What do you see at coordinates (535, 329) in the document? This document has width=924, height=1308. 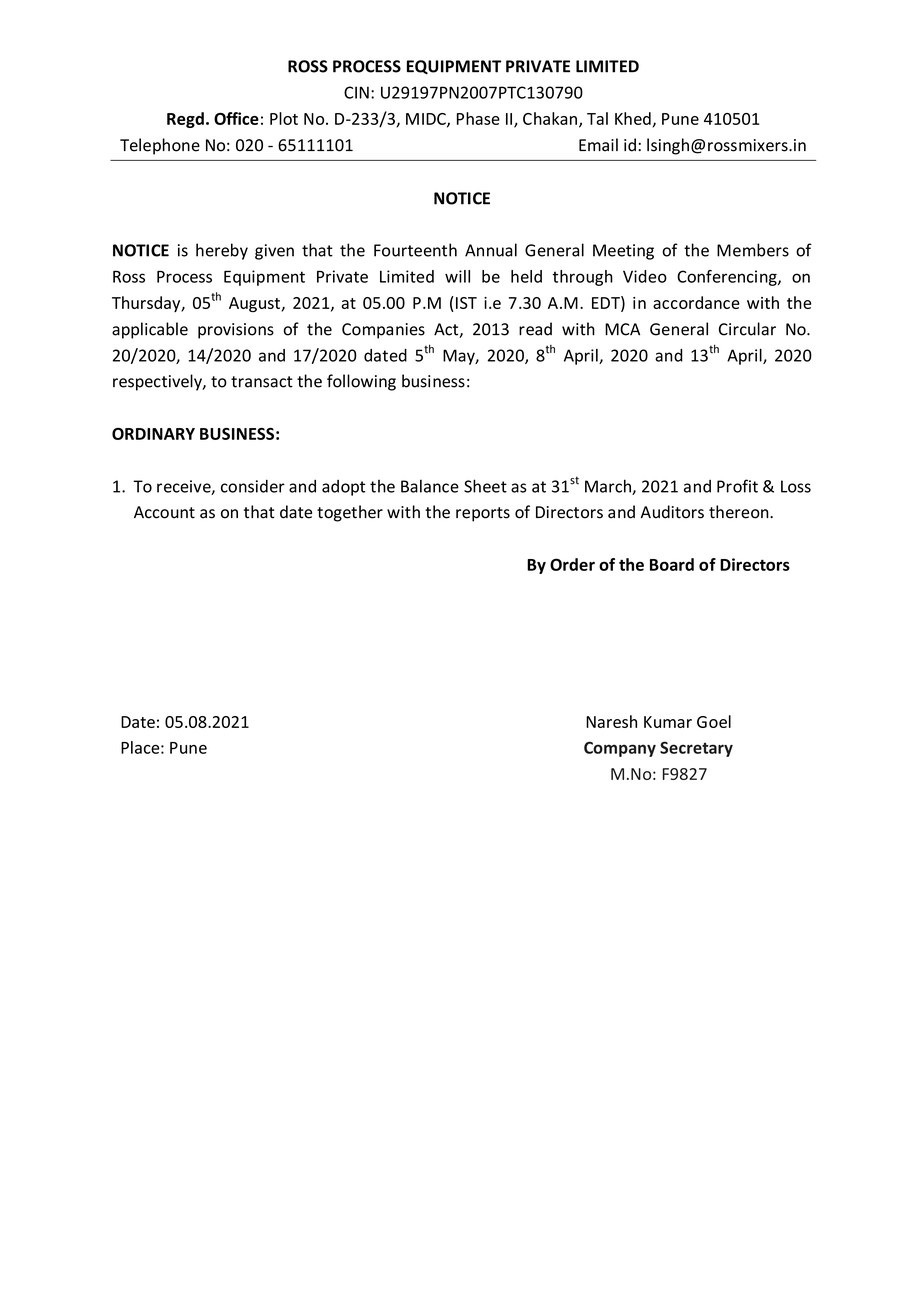 I see `read` at bounding box center [535, 329].
